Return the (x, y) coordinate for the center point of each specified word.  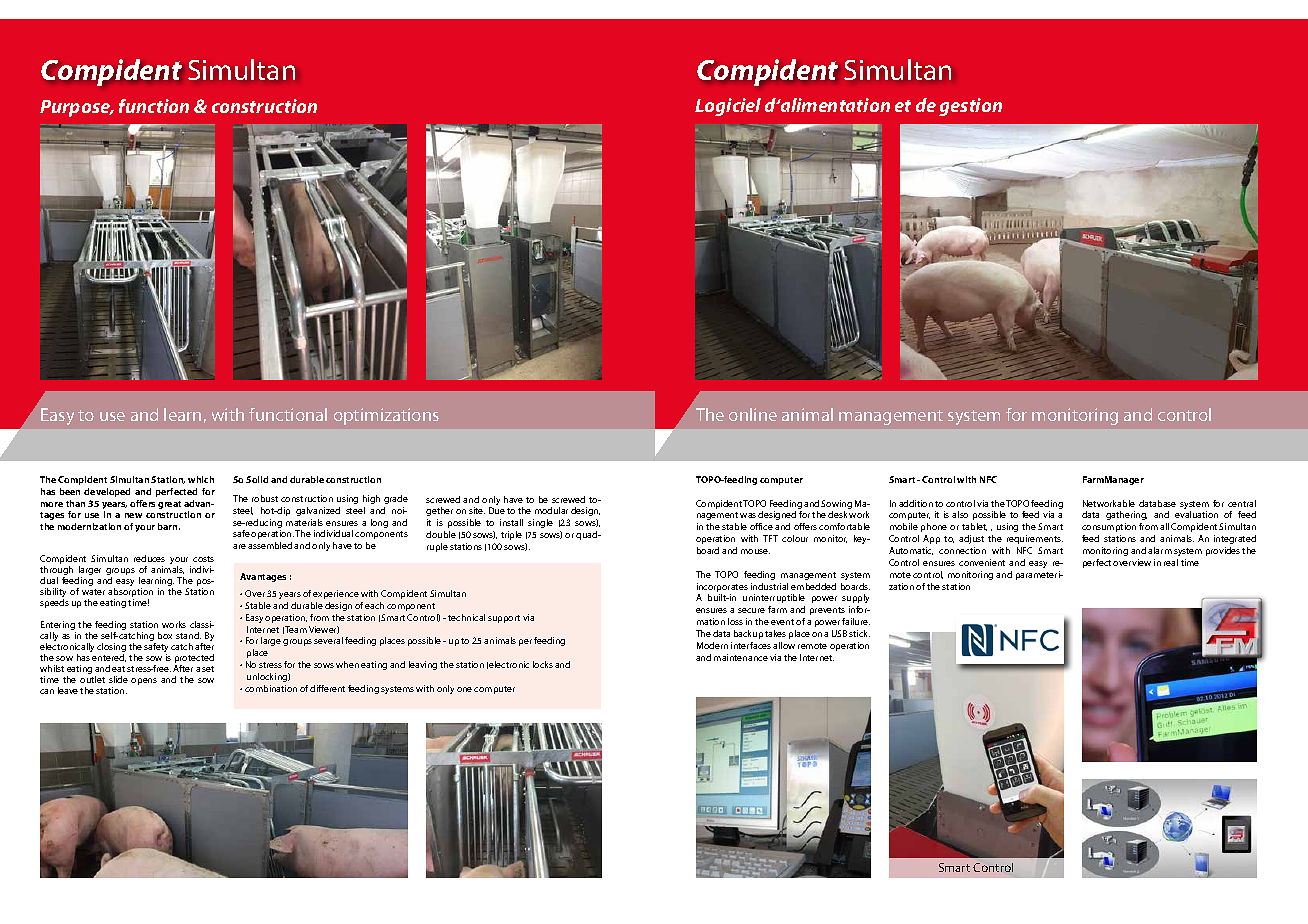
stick (859, 633)
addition (916, 503)
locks (543, 664)
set (208, 669)
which (201, 479)
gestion (970, 107)
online (753, 414)
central (1242, 503)
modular (551, 510)
